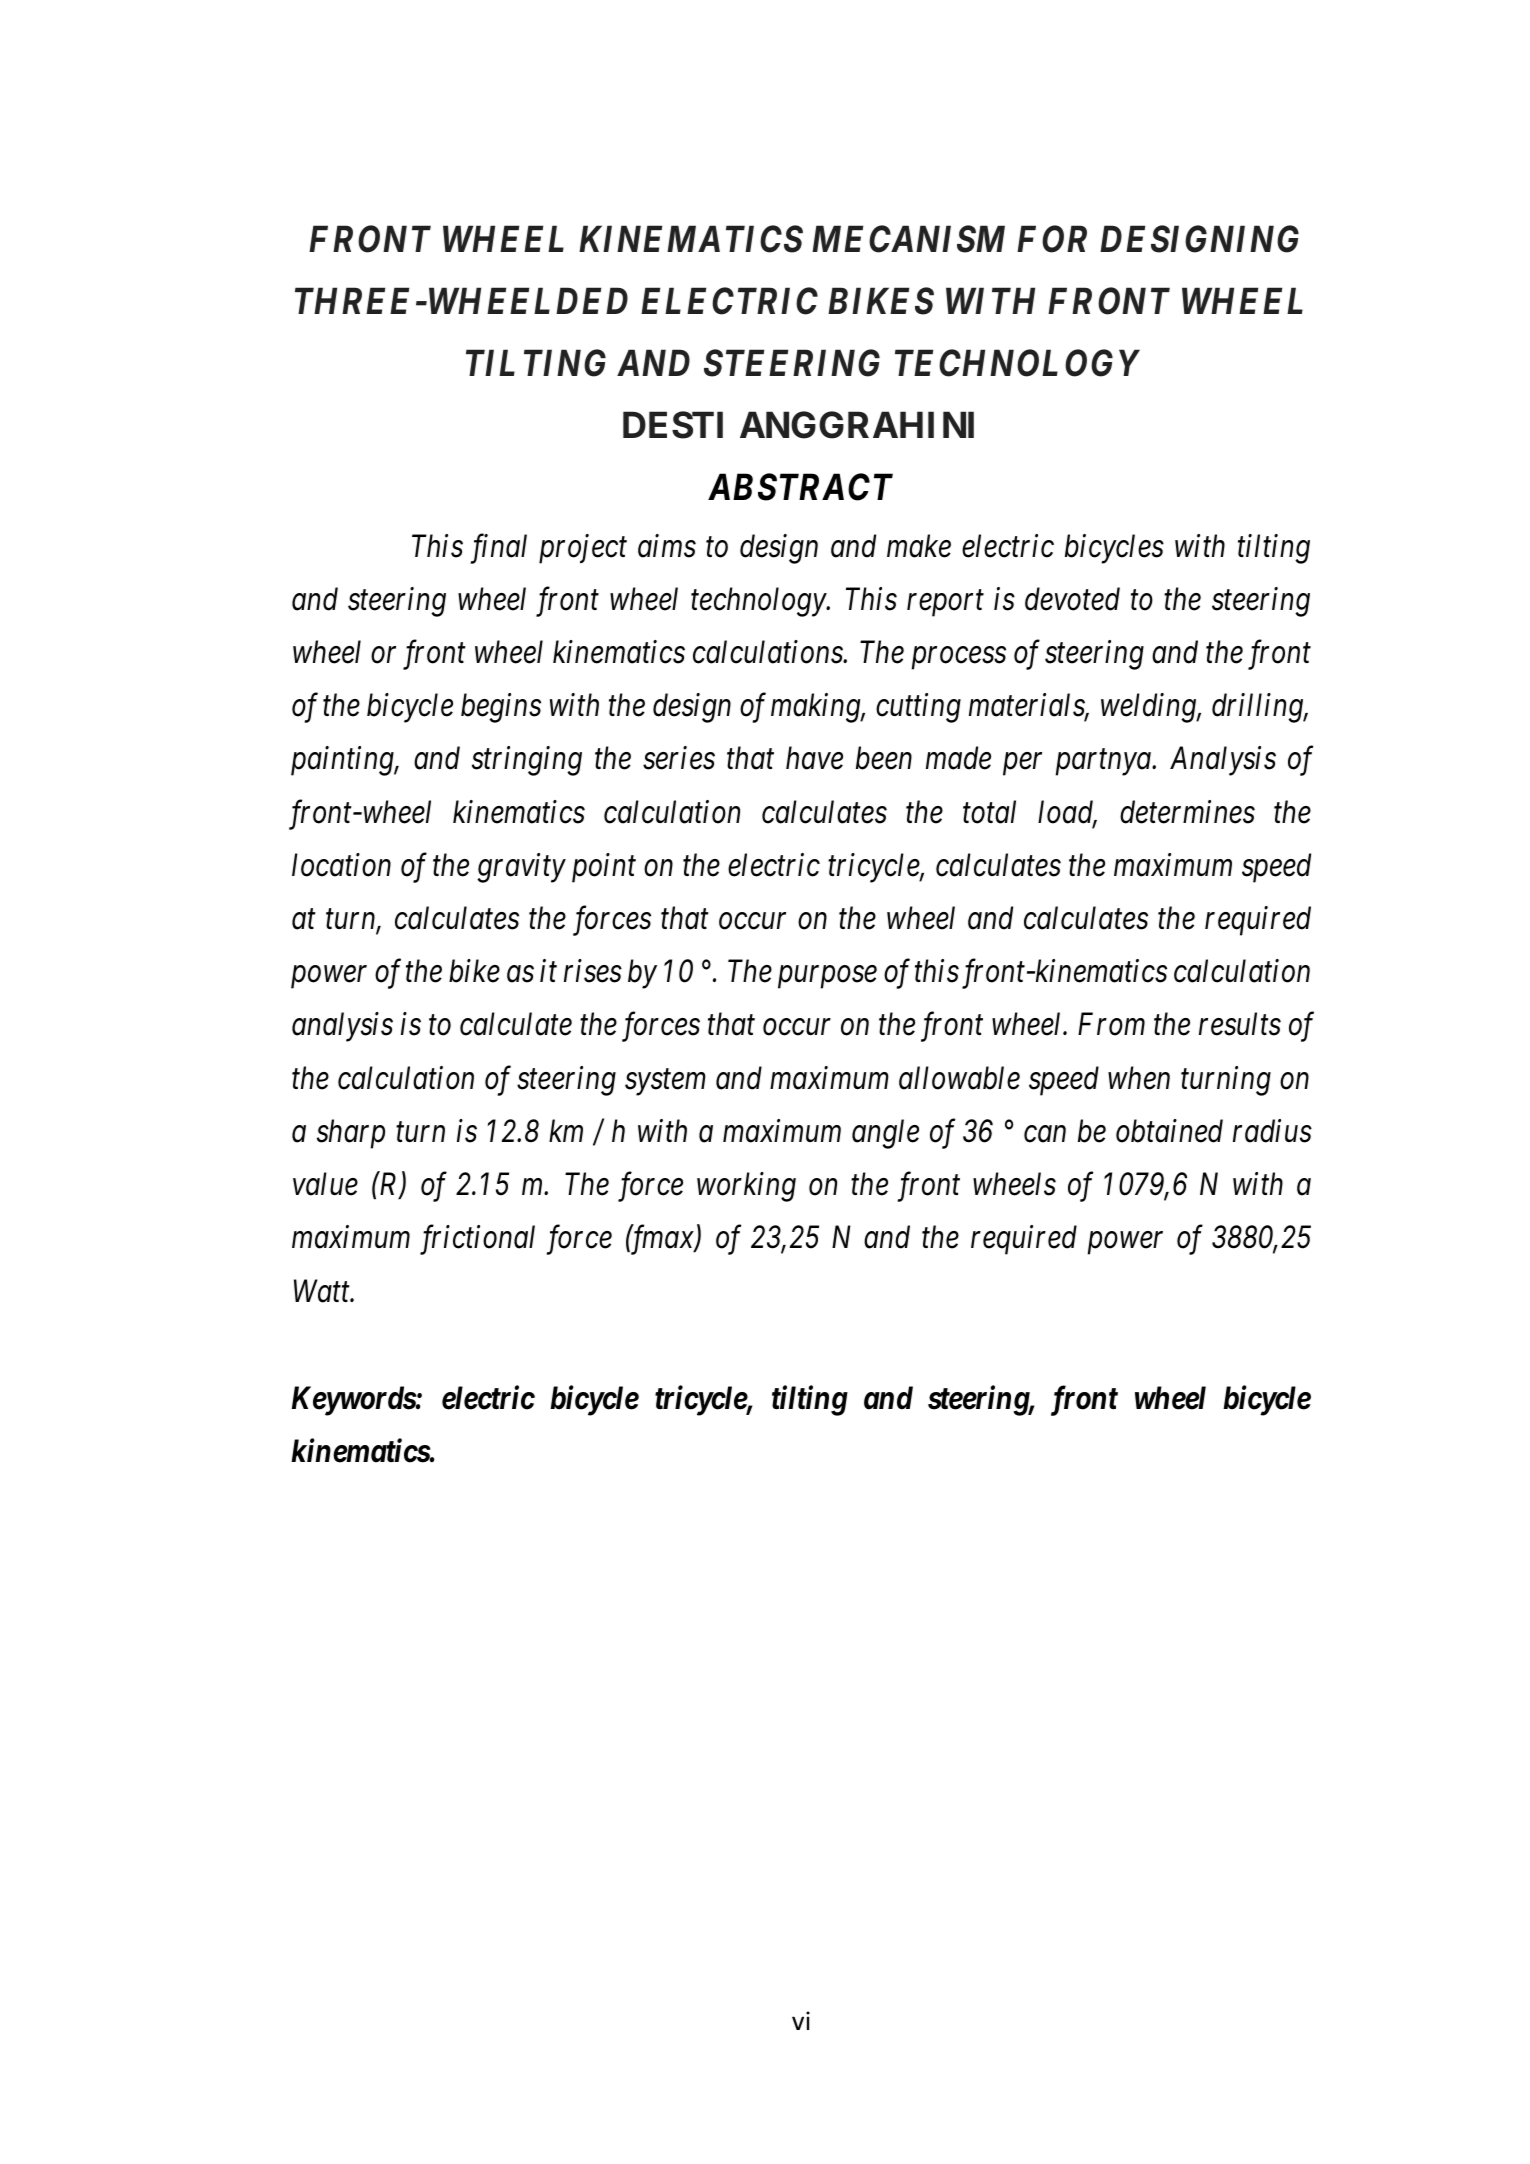  Describe the element at coordinates (593, 971) in the screenshot. I see `rises` at that location.
